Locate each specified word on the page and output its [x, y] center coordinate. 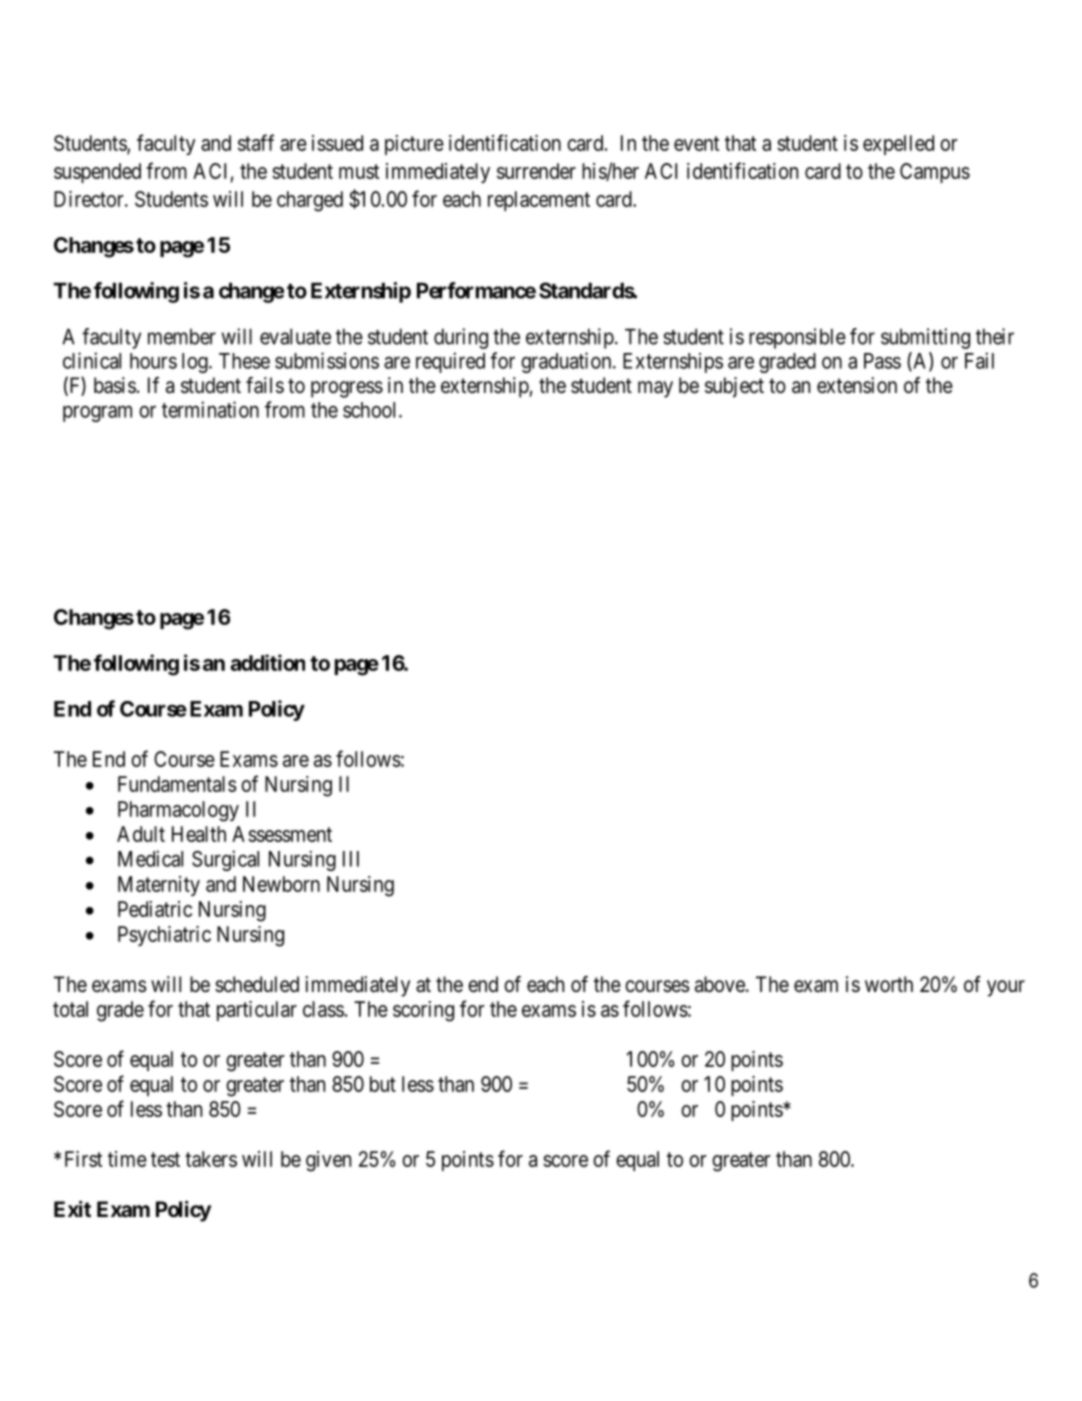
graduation [567, 362]
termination [210, 409]
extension [857, 385]
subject [734, 387]
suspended [97, 173]
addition [267, 662]
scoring [423, 1011]
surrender [536, 171]
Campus [935, 173]
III [351, 859]
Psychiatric [164, 936]
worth [889, 984]
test [165, 1159]
